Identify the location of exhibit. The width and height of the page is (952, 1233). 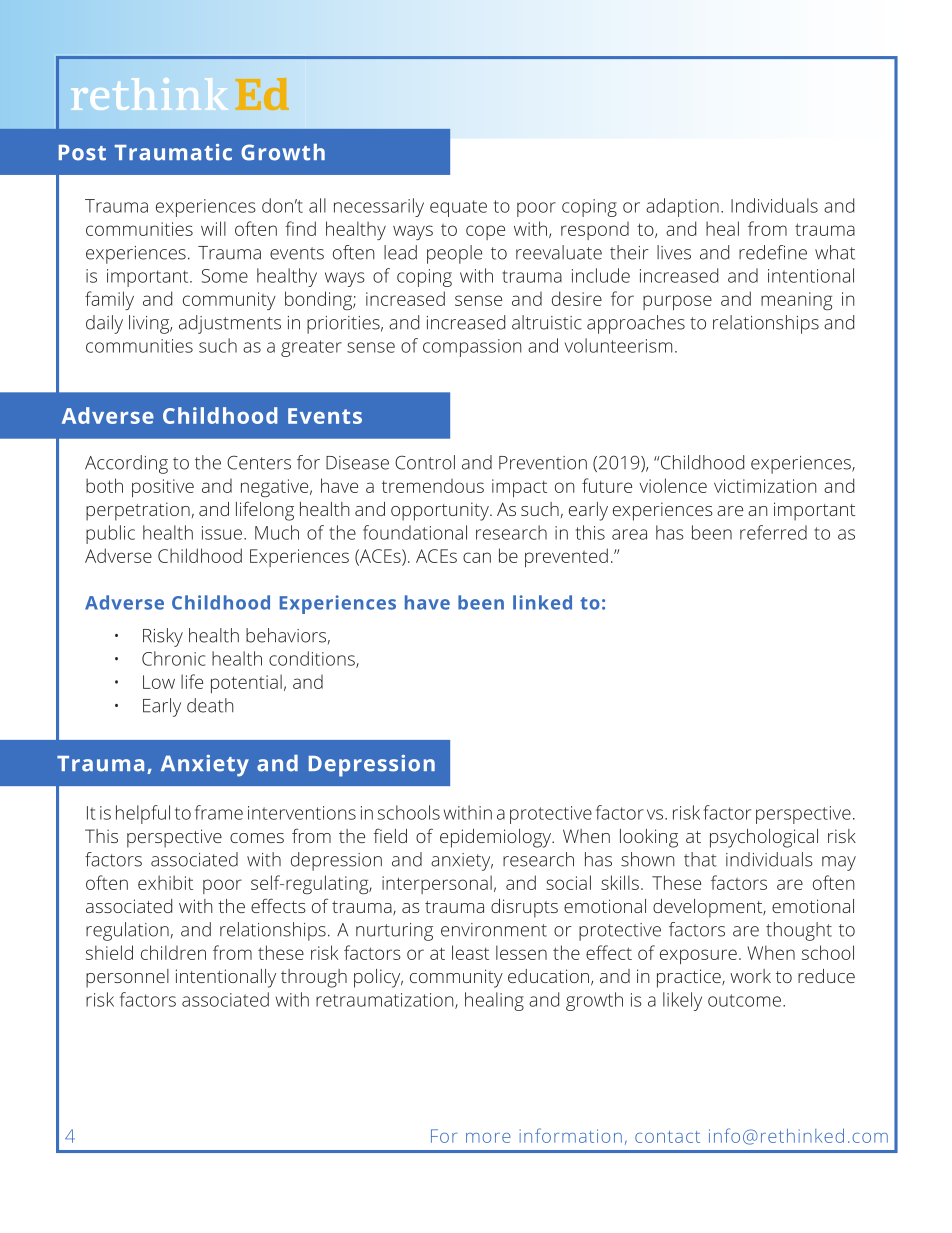
(165, 882).
